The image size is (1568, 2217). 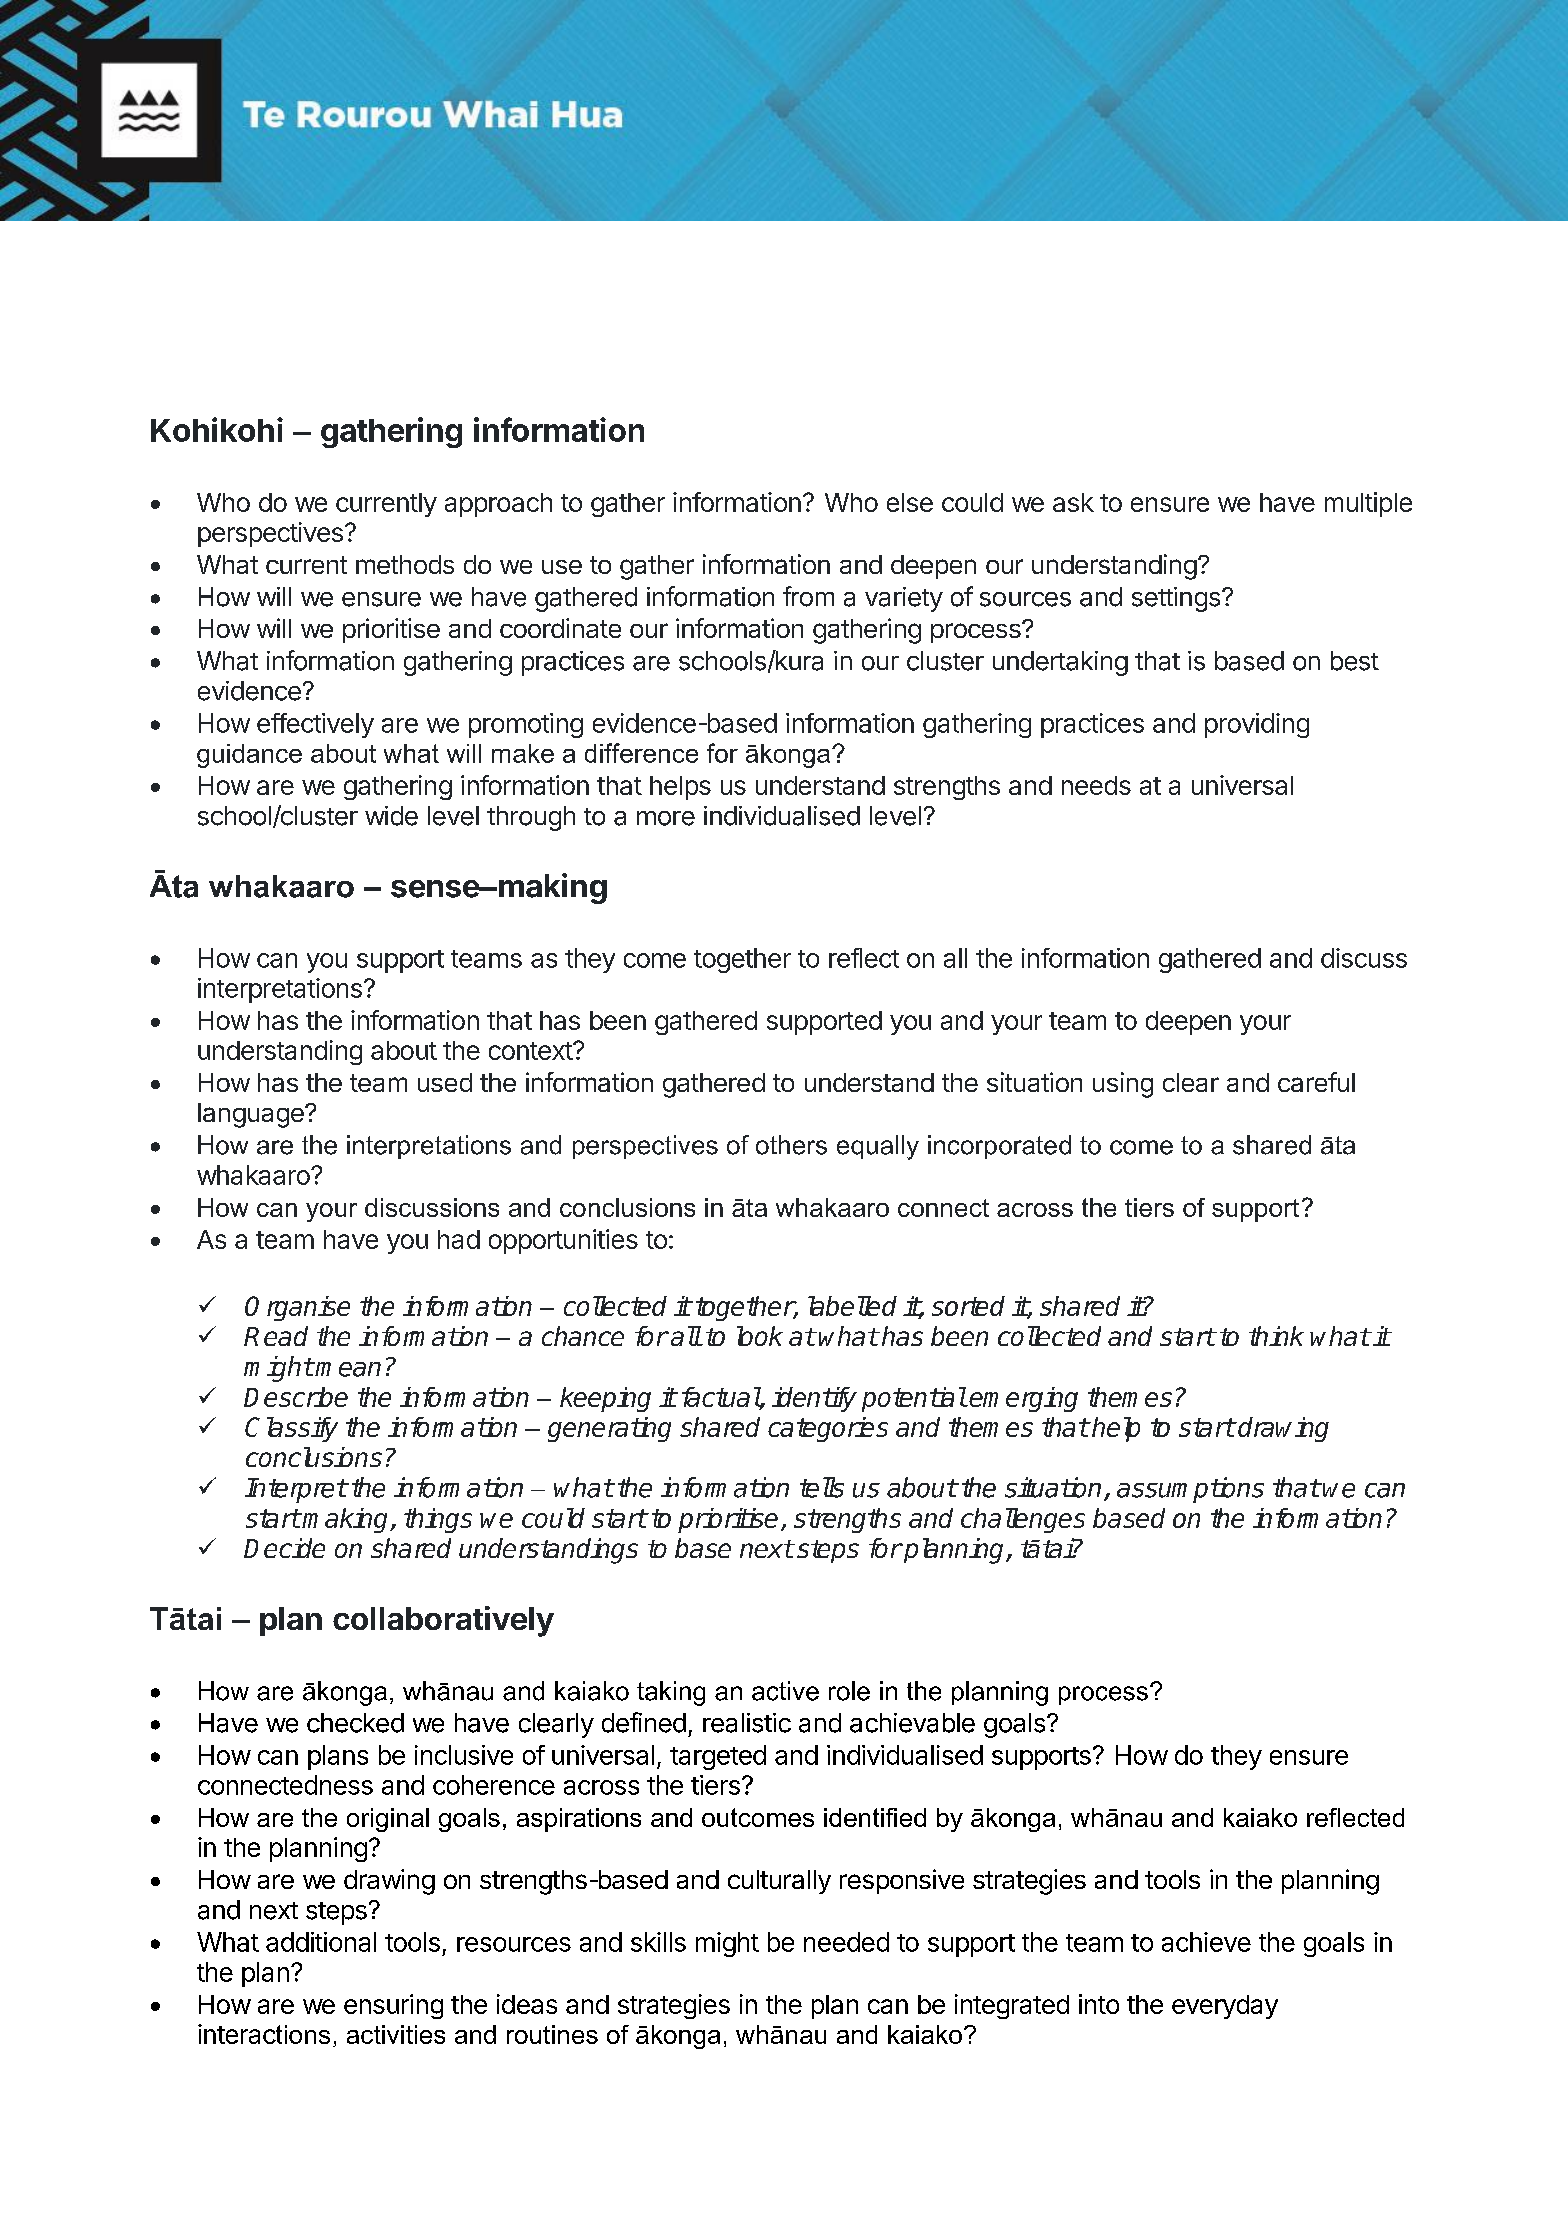 I want to click on methods, so click(x=405, y=564).
